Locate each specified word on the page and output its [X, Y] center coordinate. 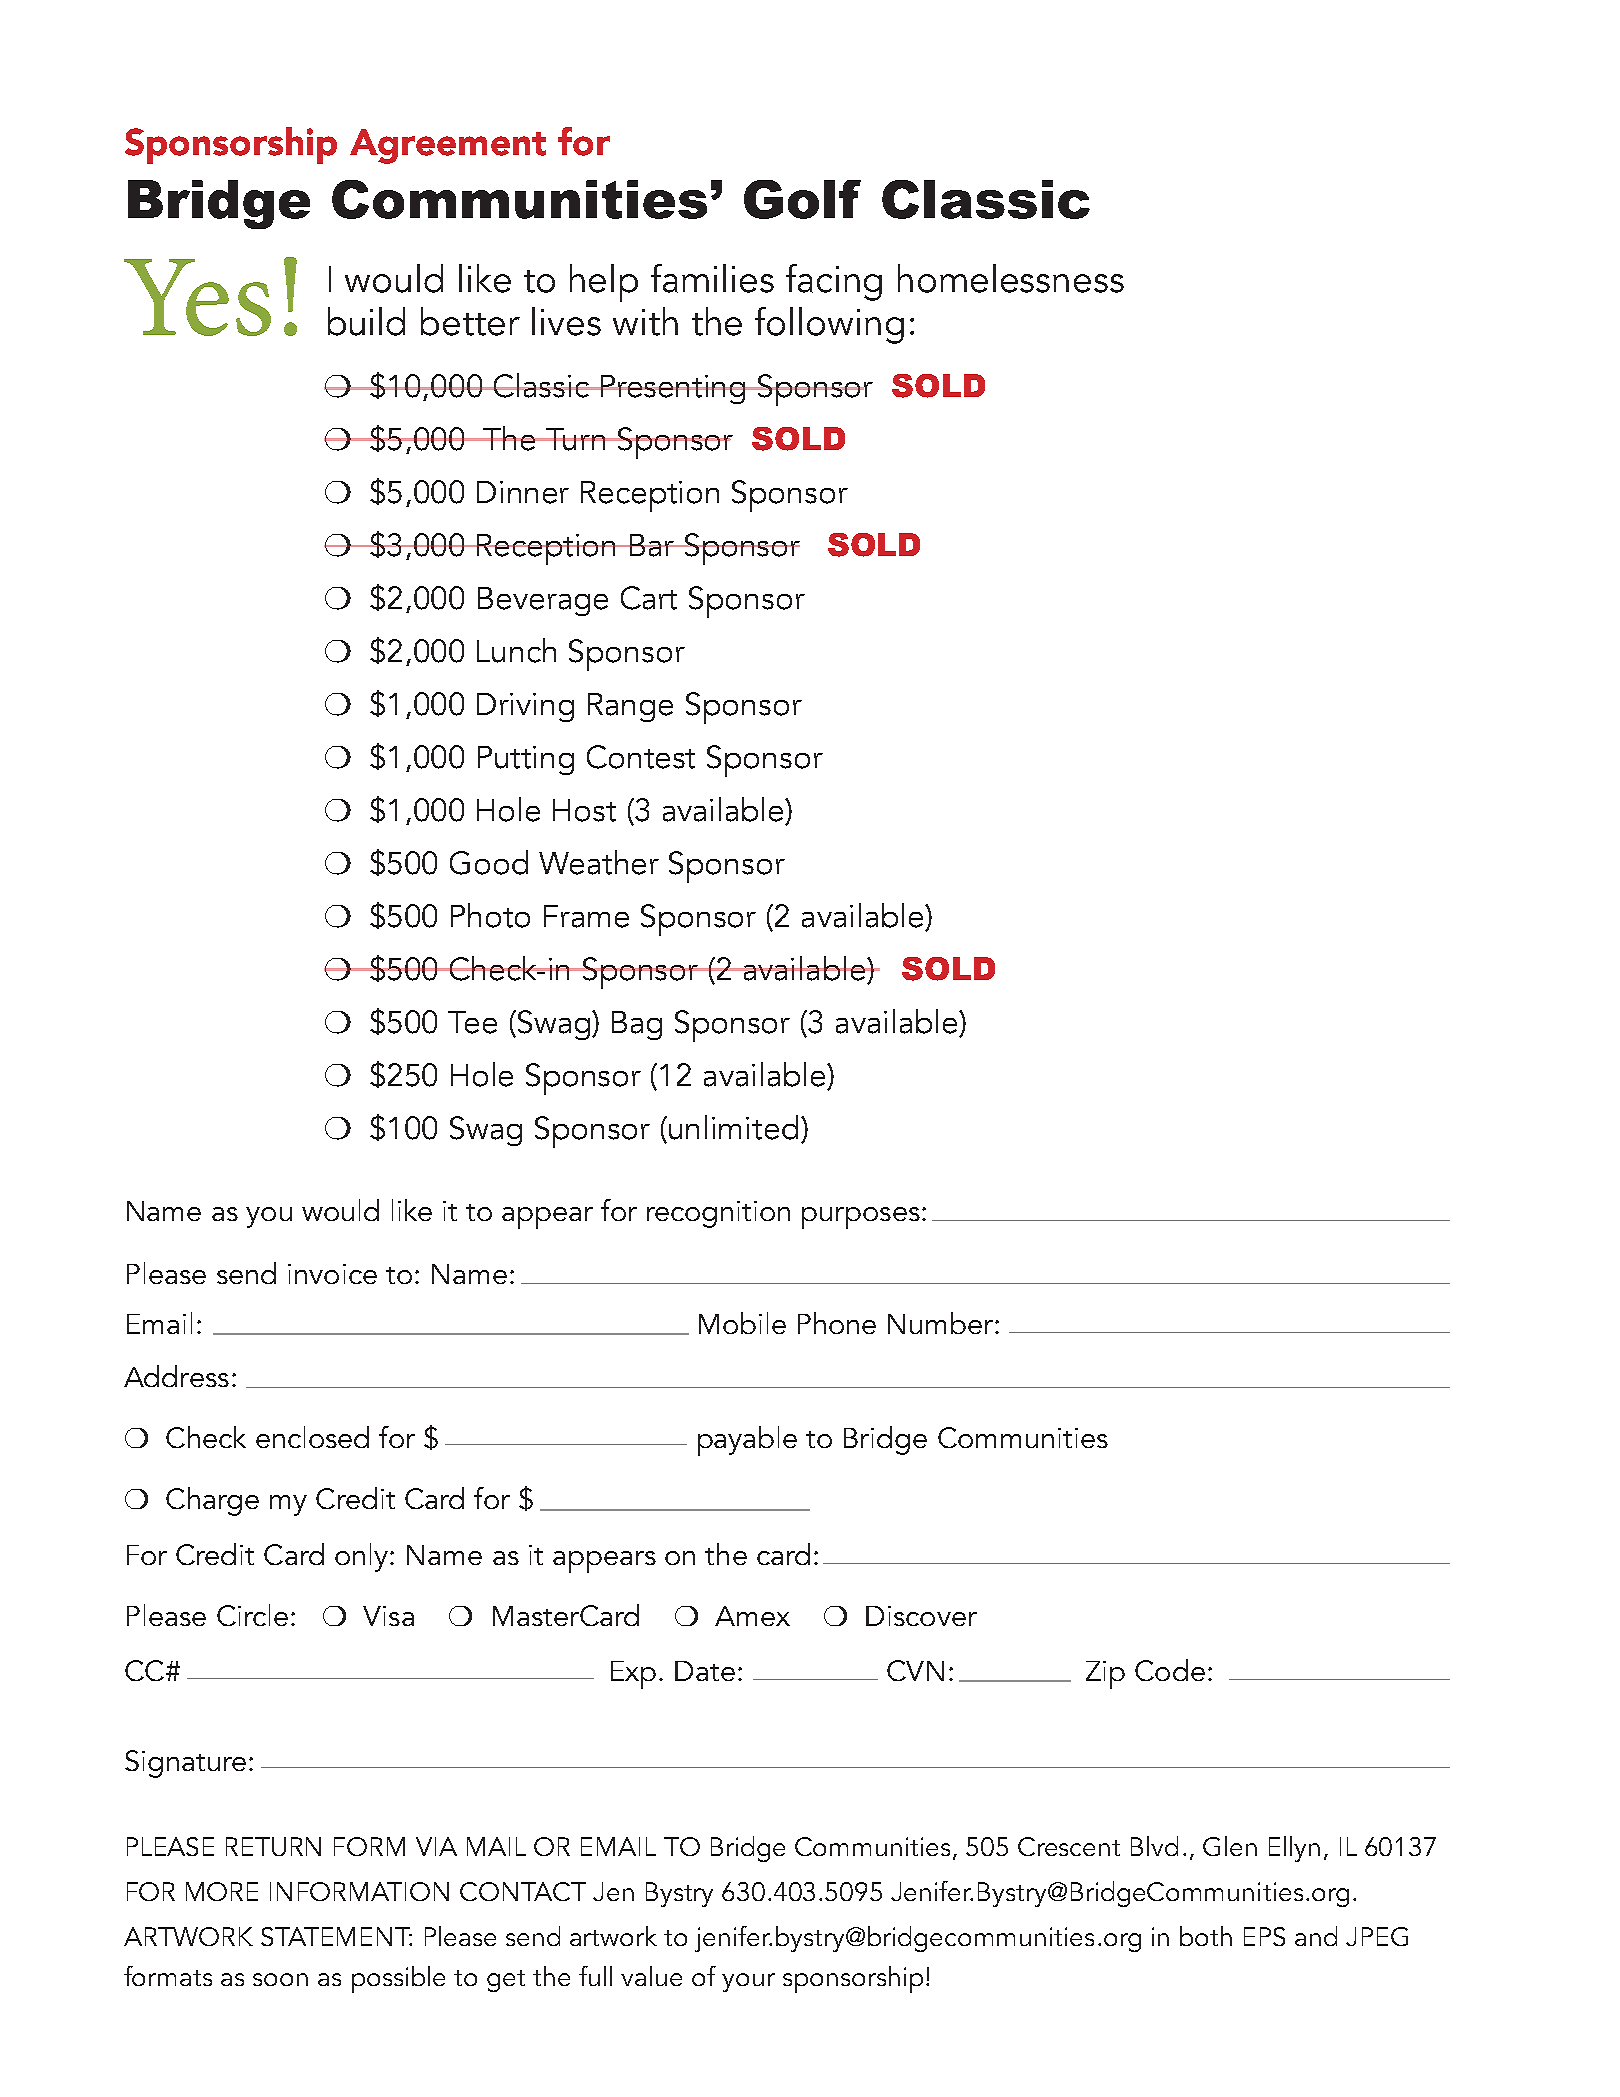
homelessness [1011, 278]
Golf [802, 199]
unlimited [733, 1127]
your [748, 1982]
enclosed [312, 1437]
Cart [649, 598]
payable [747, 1441]
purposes [861, 1218]
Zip [1105, 1675]
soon [280, 1979]
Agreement [448, 146]
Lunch [516, 650]
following [829, 325]
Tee [472, 1022]
